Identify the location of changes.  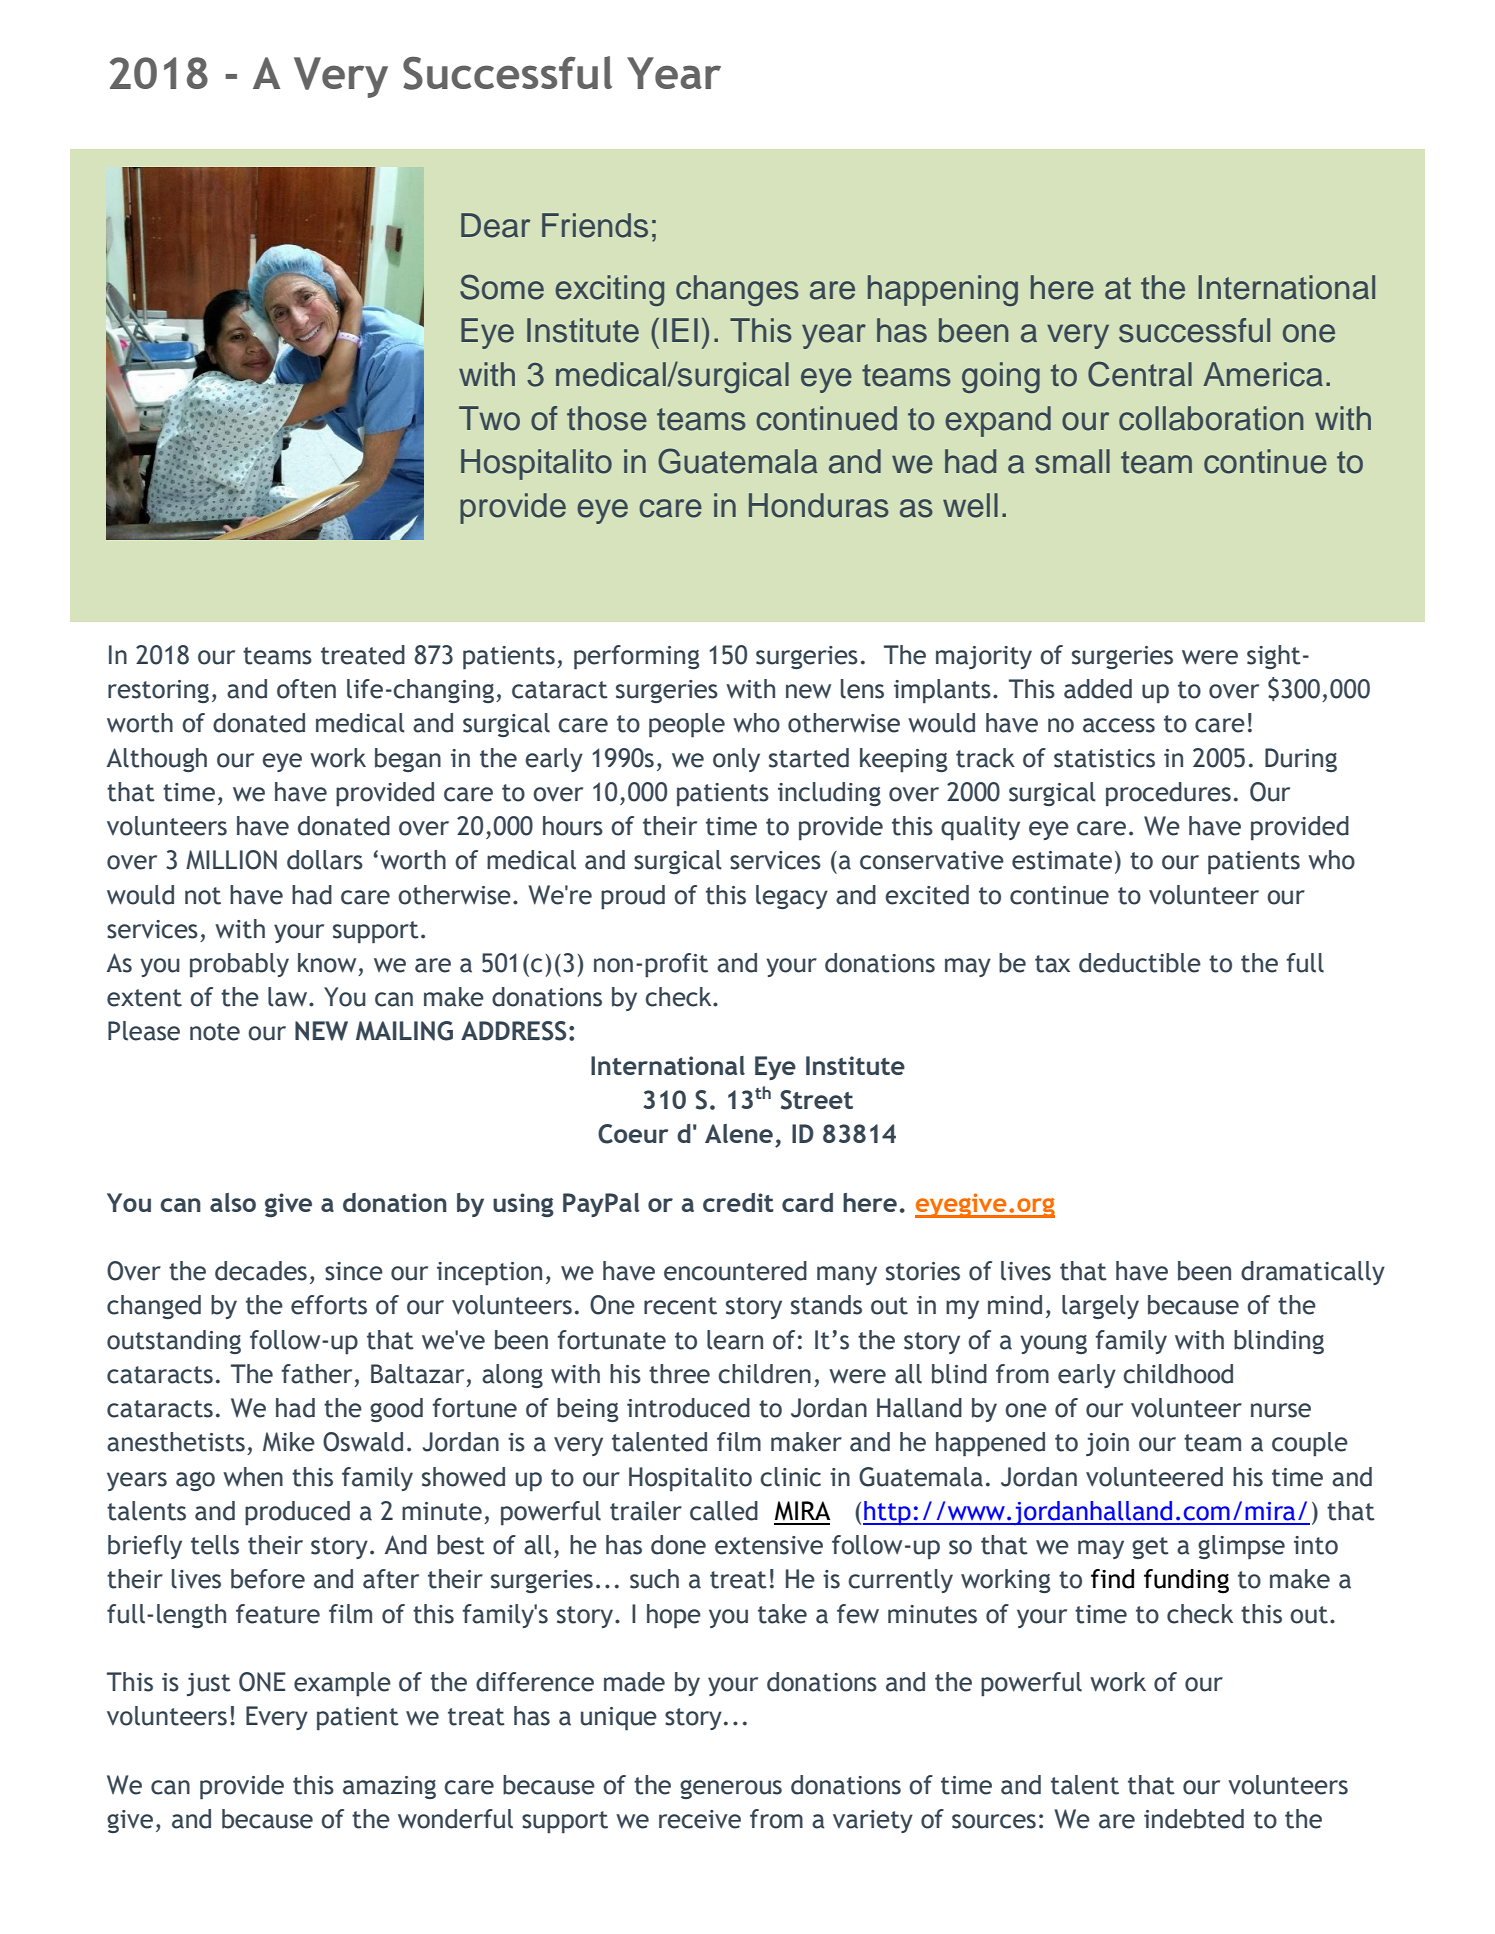
(737, 290).
